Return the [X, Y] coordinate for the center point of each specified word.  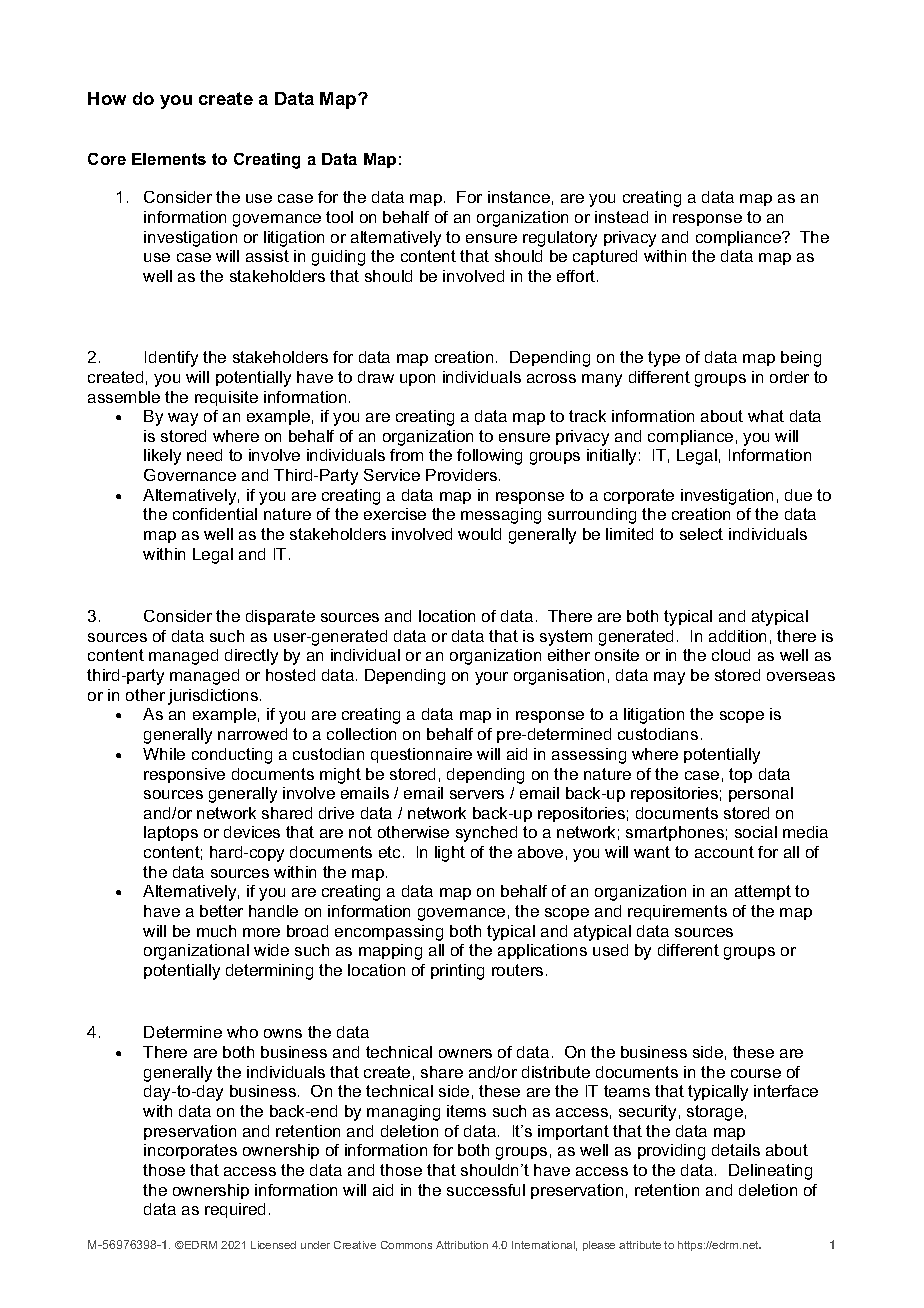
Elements [169, 159]
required [235, 1210]
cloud [731, 655]
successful [486, 1190]
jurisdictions [214, 697]
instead [621, 217]
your [491, 678]
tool [339, 217]
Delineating [770, 1172]
